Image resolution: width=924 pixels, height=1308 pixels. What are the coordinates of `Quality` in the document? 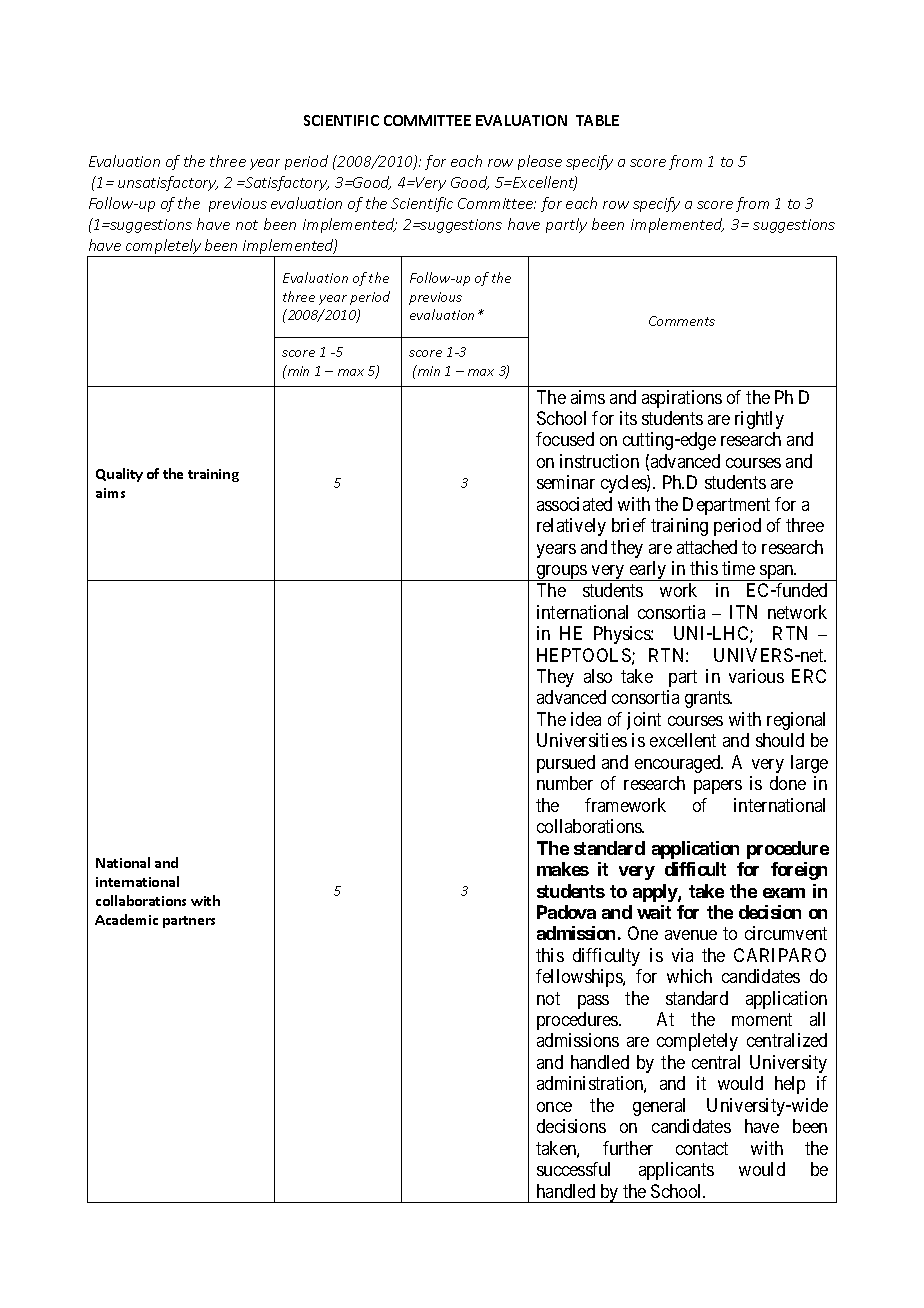 It's located at (119, 475).
